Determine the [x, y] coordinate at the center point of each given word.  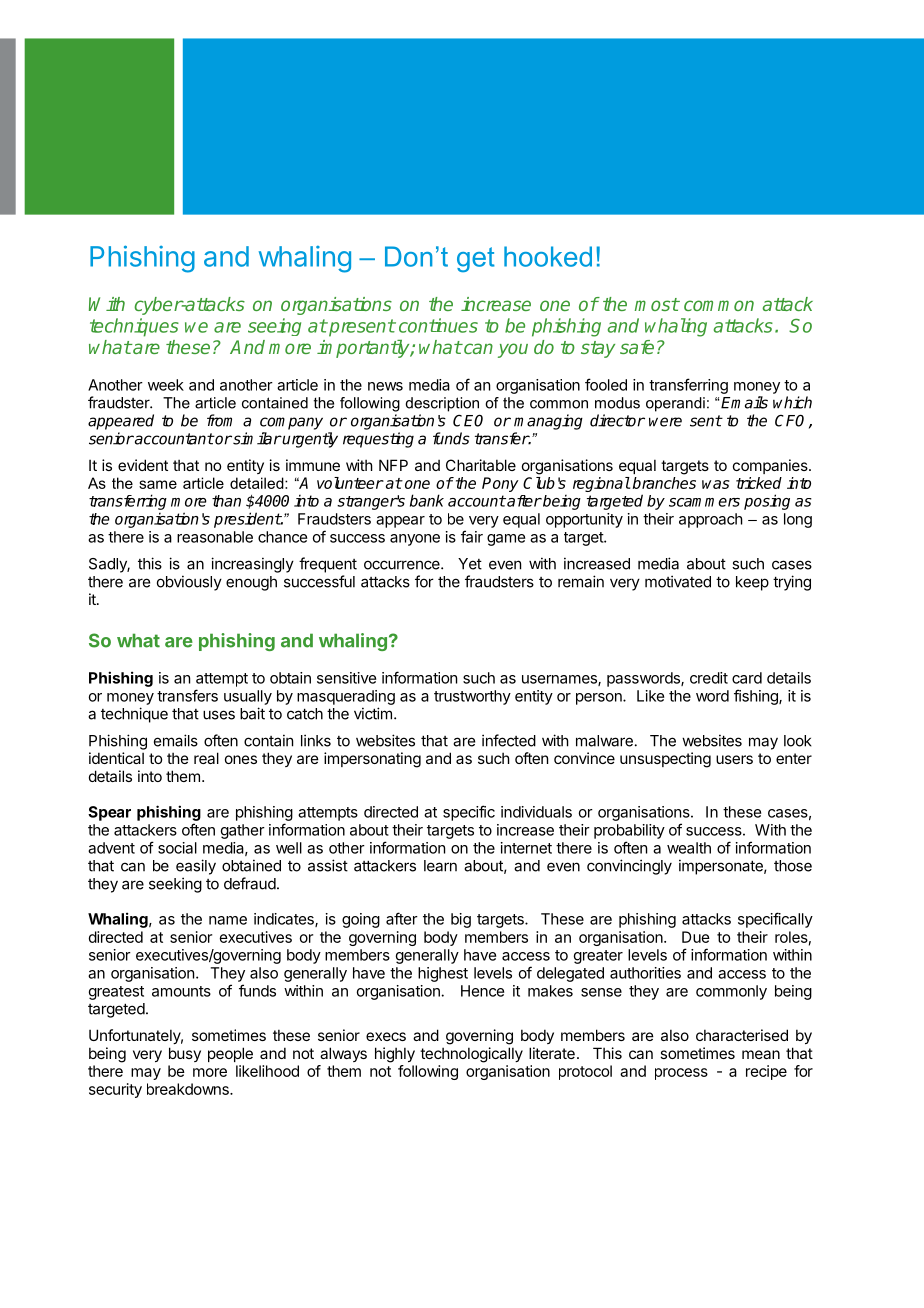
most [657, 304]
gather [243, 831]
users [734, 759]
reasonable [215, 537]
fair [472, 536]
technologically [471, 1055]
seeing [274, 327]
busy [185, 1054]
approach [711, 520]
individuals [536, 812]
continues [438, 325]
